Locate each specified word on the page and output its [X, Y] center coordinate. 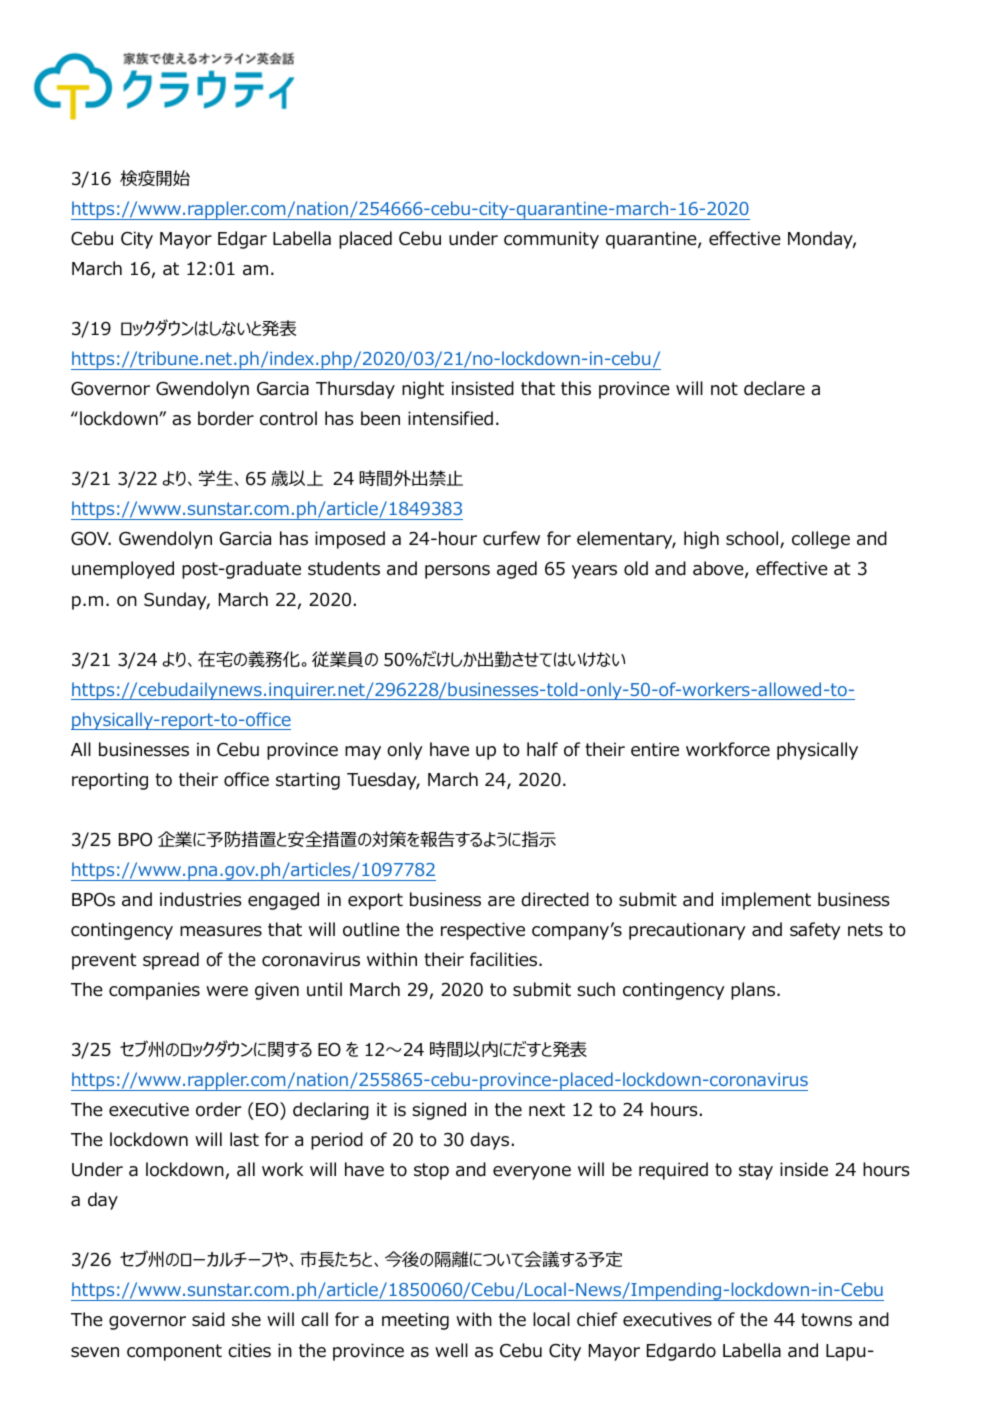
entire [655, 749]
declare [774, 388]
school [753, 539]
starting [308, 781]
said [208, 1319]
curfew [511, 538]
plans [754, 991]
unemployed [123, 570]
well [451, 1350]
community [551, 240]
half [542, 749]
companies [154, 991]
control [288, 418]
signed [439, 1111]
